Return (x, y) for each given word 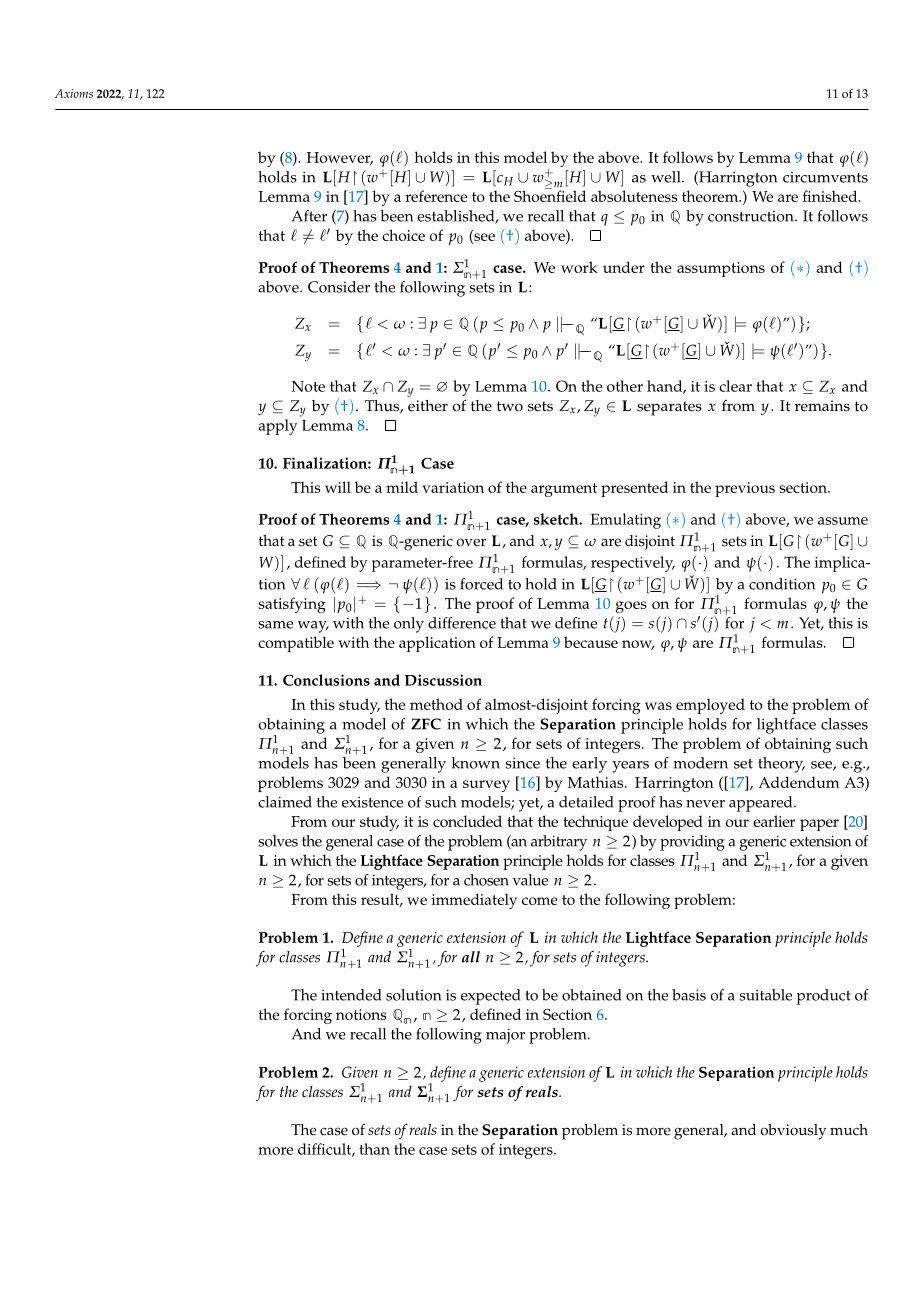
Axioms (74, 93)
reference (436, 196)
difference (462, 623)
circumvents (825, 177)
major (505, 1036)
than (374, 1149)
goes (631, 607)
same (276, 625)
